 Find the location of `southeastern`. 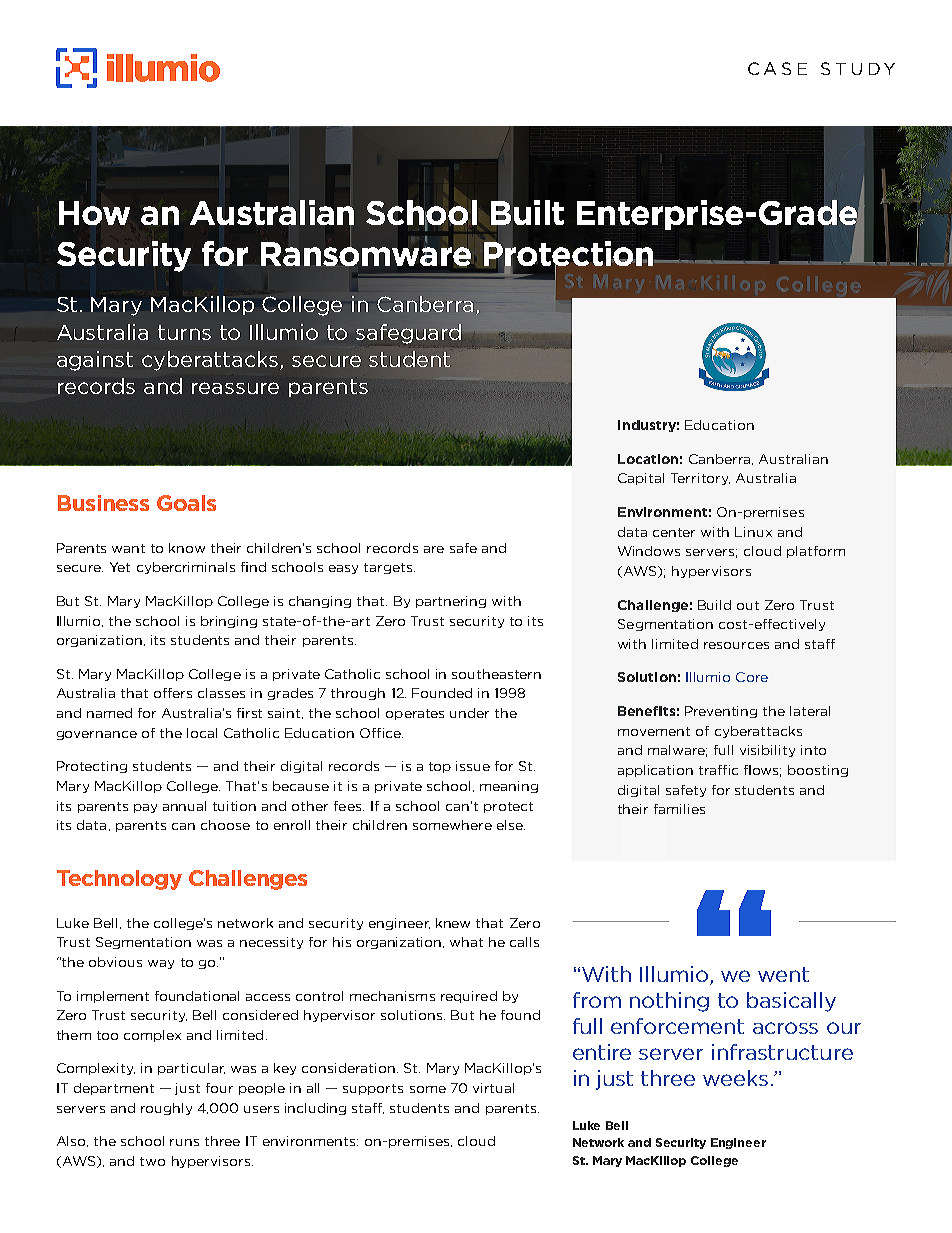

southeastern is located at coordinates (496, 674).
